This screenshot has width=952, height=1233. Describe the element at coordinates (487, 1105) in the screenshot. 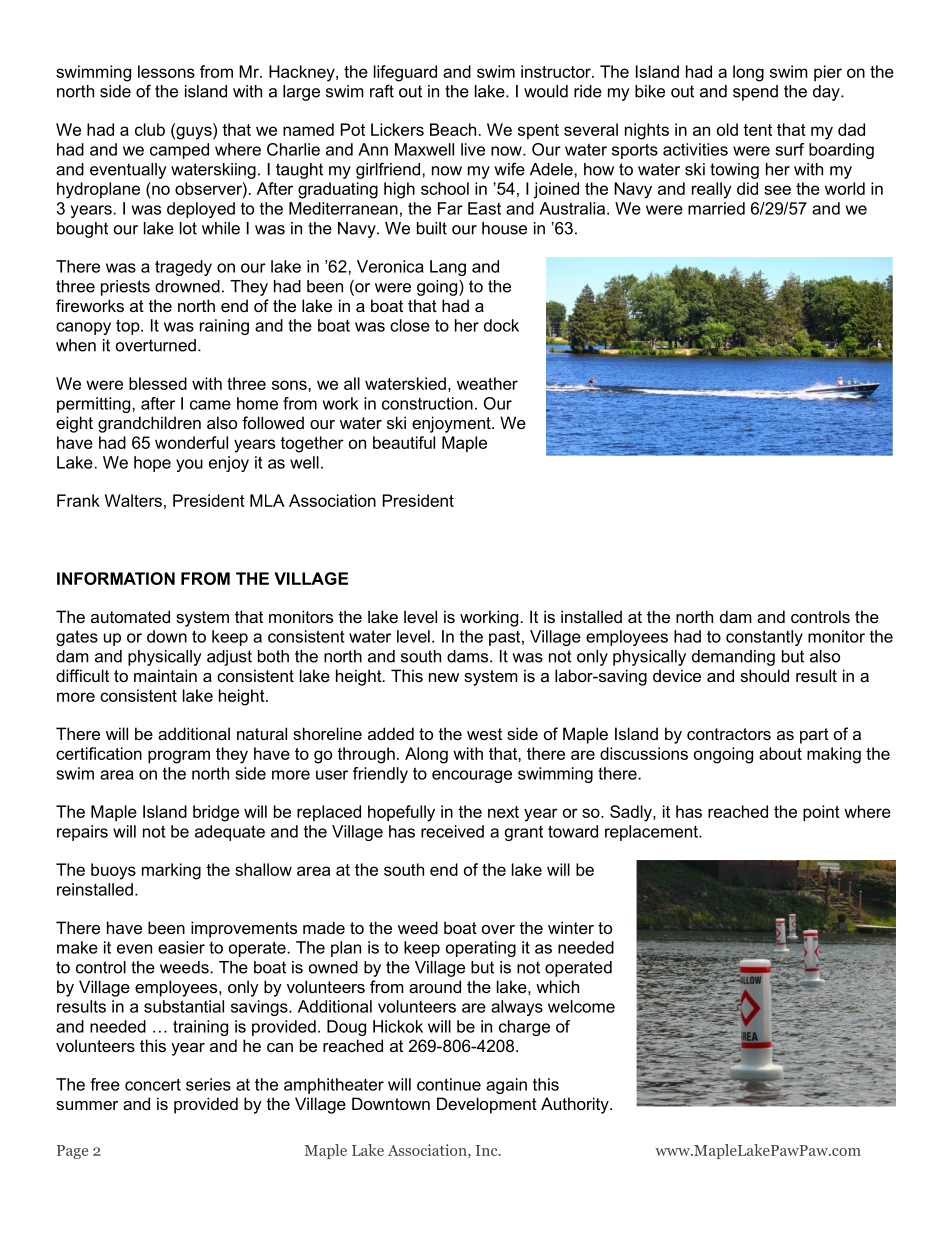

I see `Development` at that location.
